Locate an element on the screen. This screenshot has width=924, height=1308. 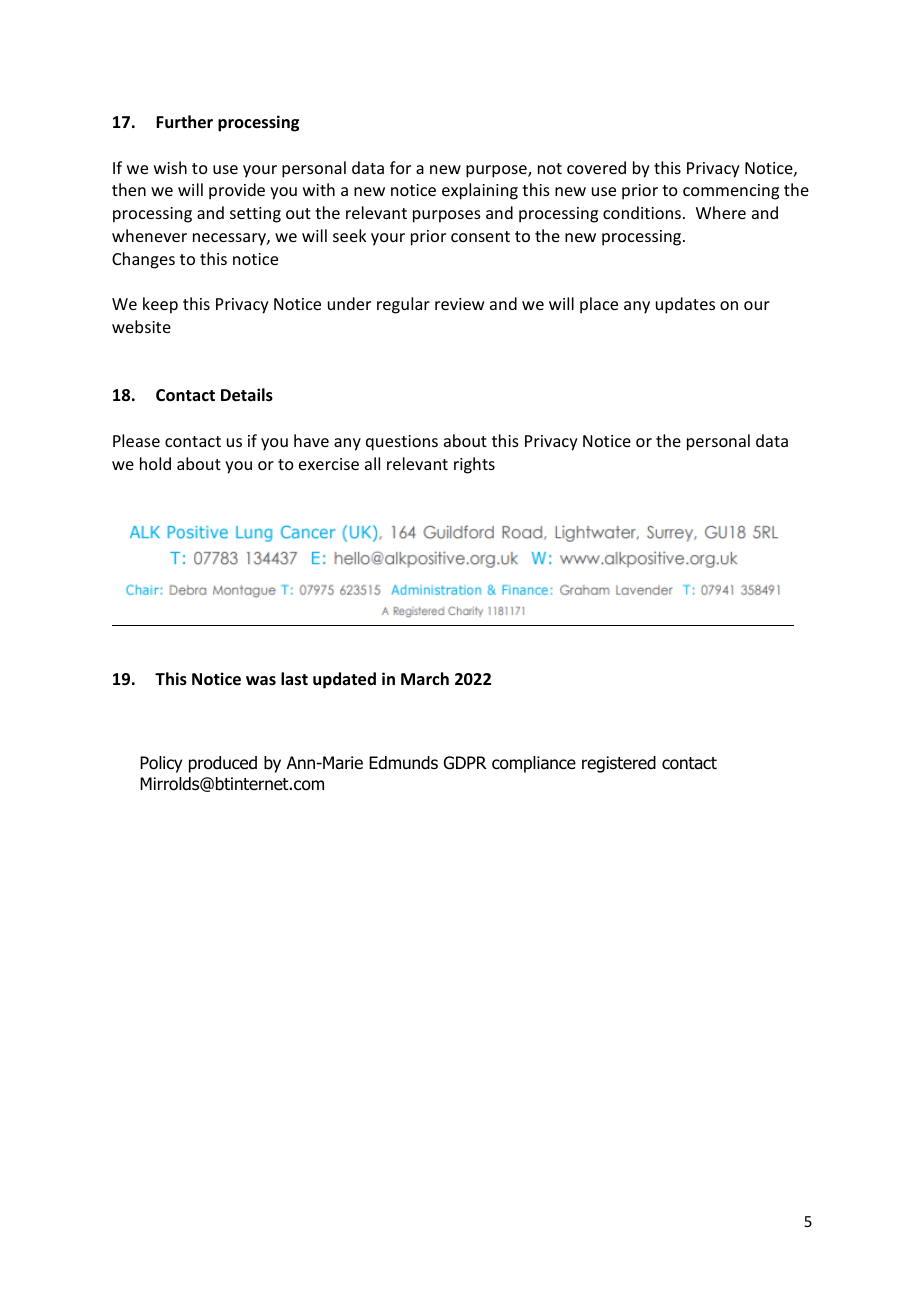
produced is located at coordinates (223, 764).
